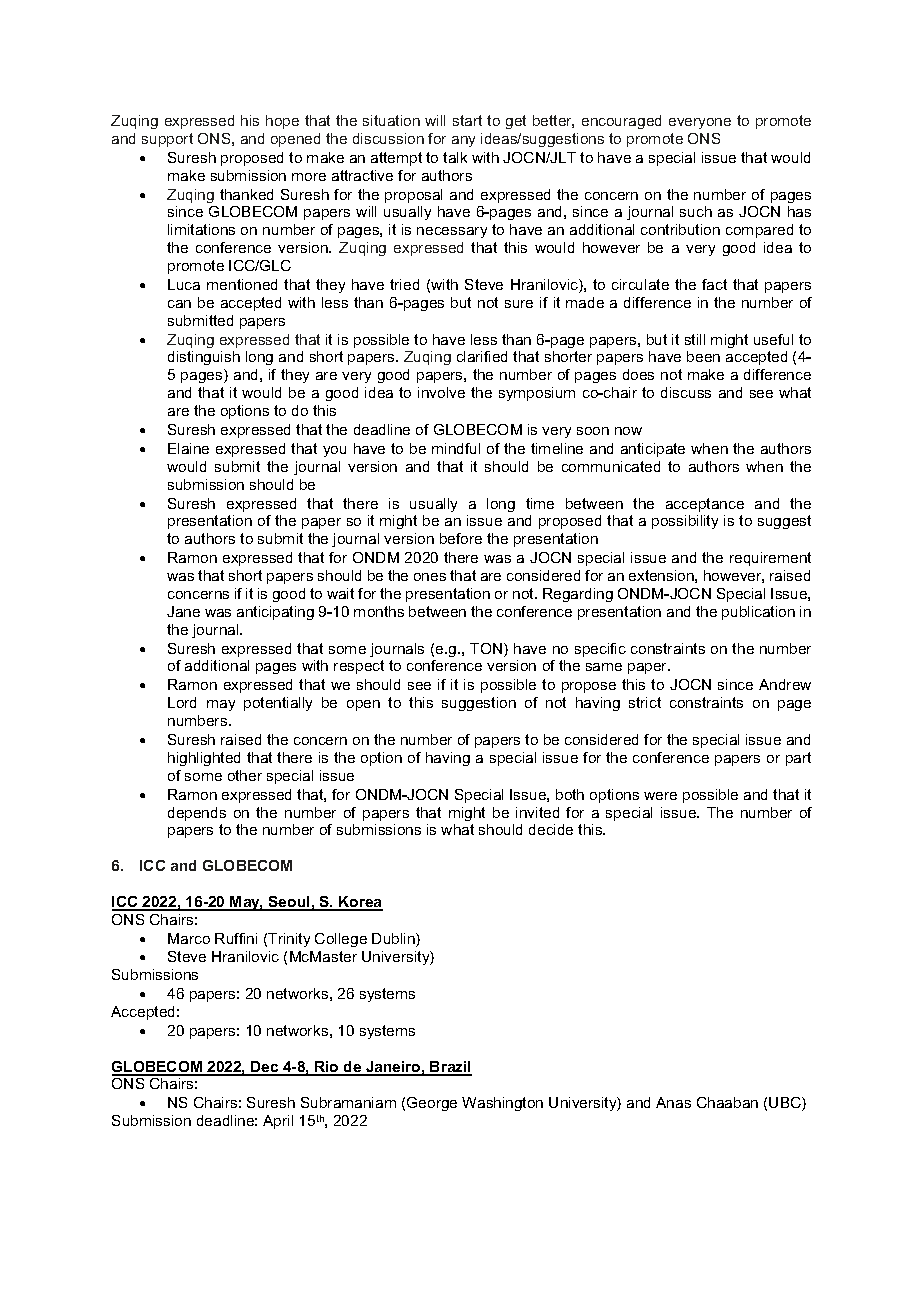 The height and width of the screenshot is (1308, 924). Describe the element at coordinates (482, 356) in the screenshot. I see `clarified` at that location.
